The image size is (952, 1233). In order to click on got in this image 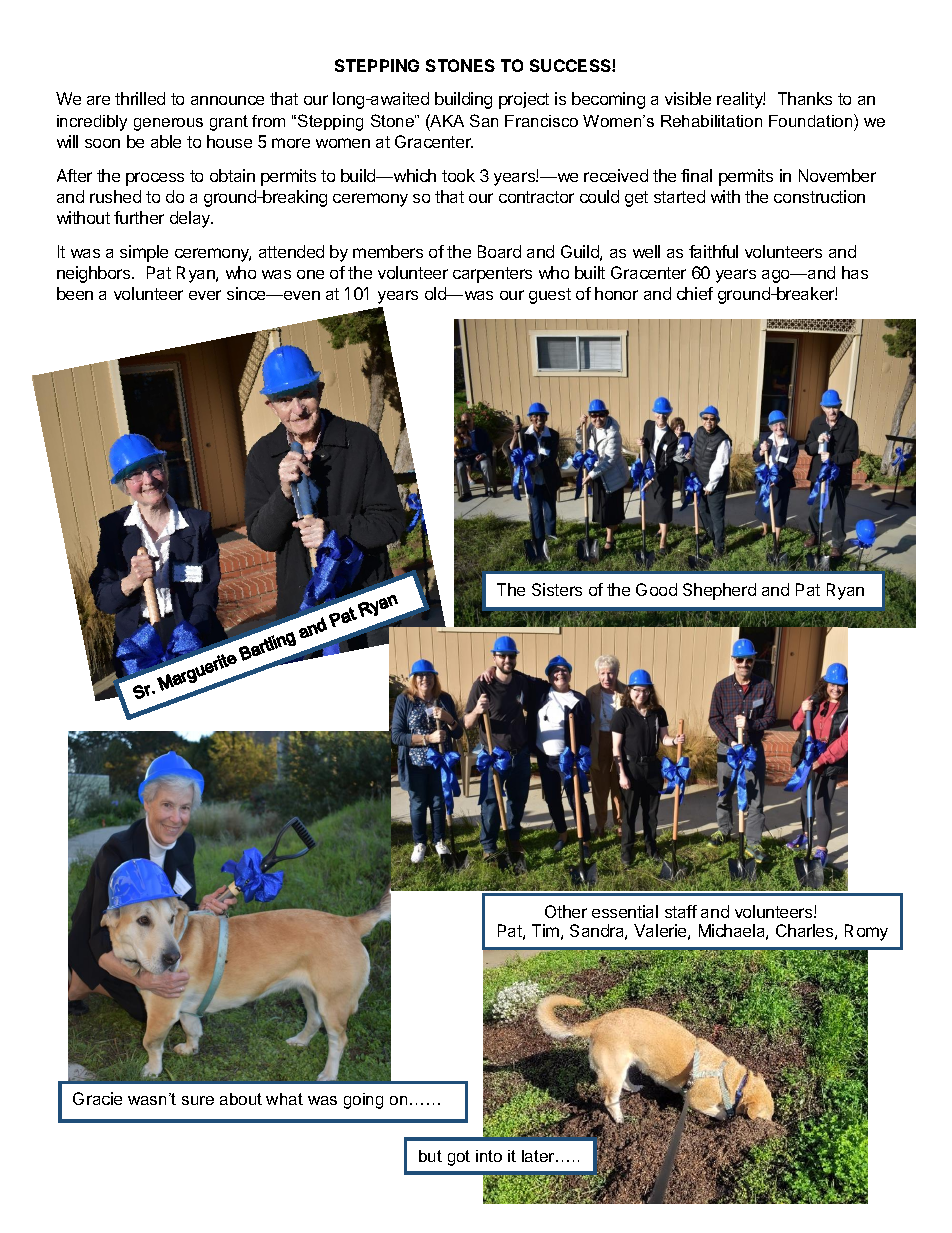, I will do `click(459, 1158)`.
